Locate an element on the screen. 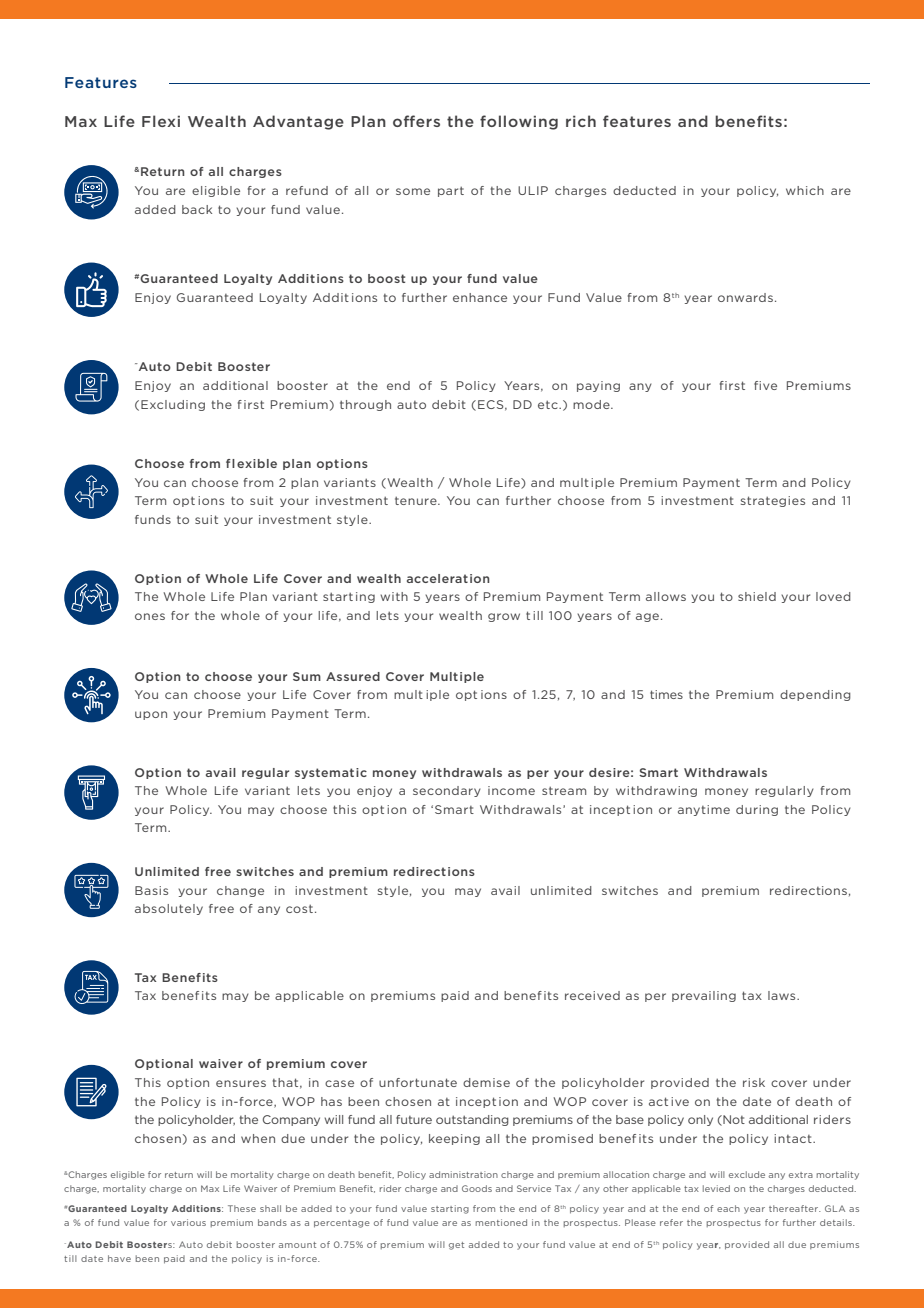 The width and height of the screenshot is (924, 1308). absolutely is located at coordinates (169, 909).
